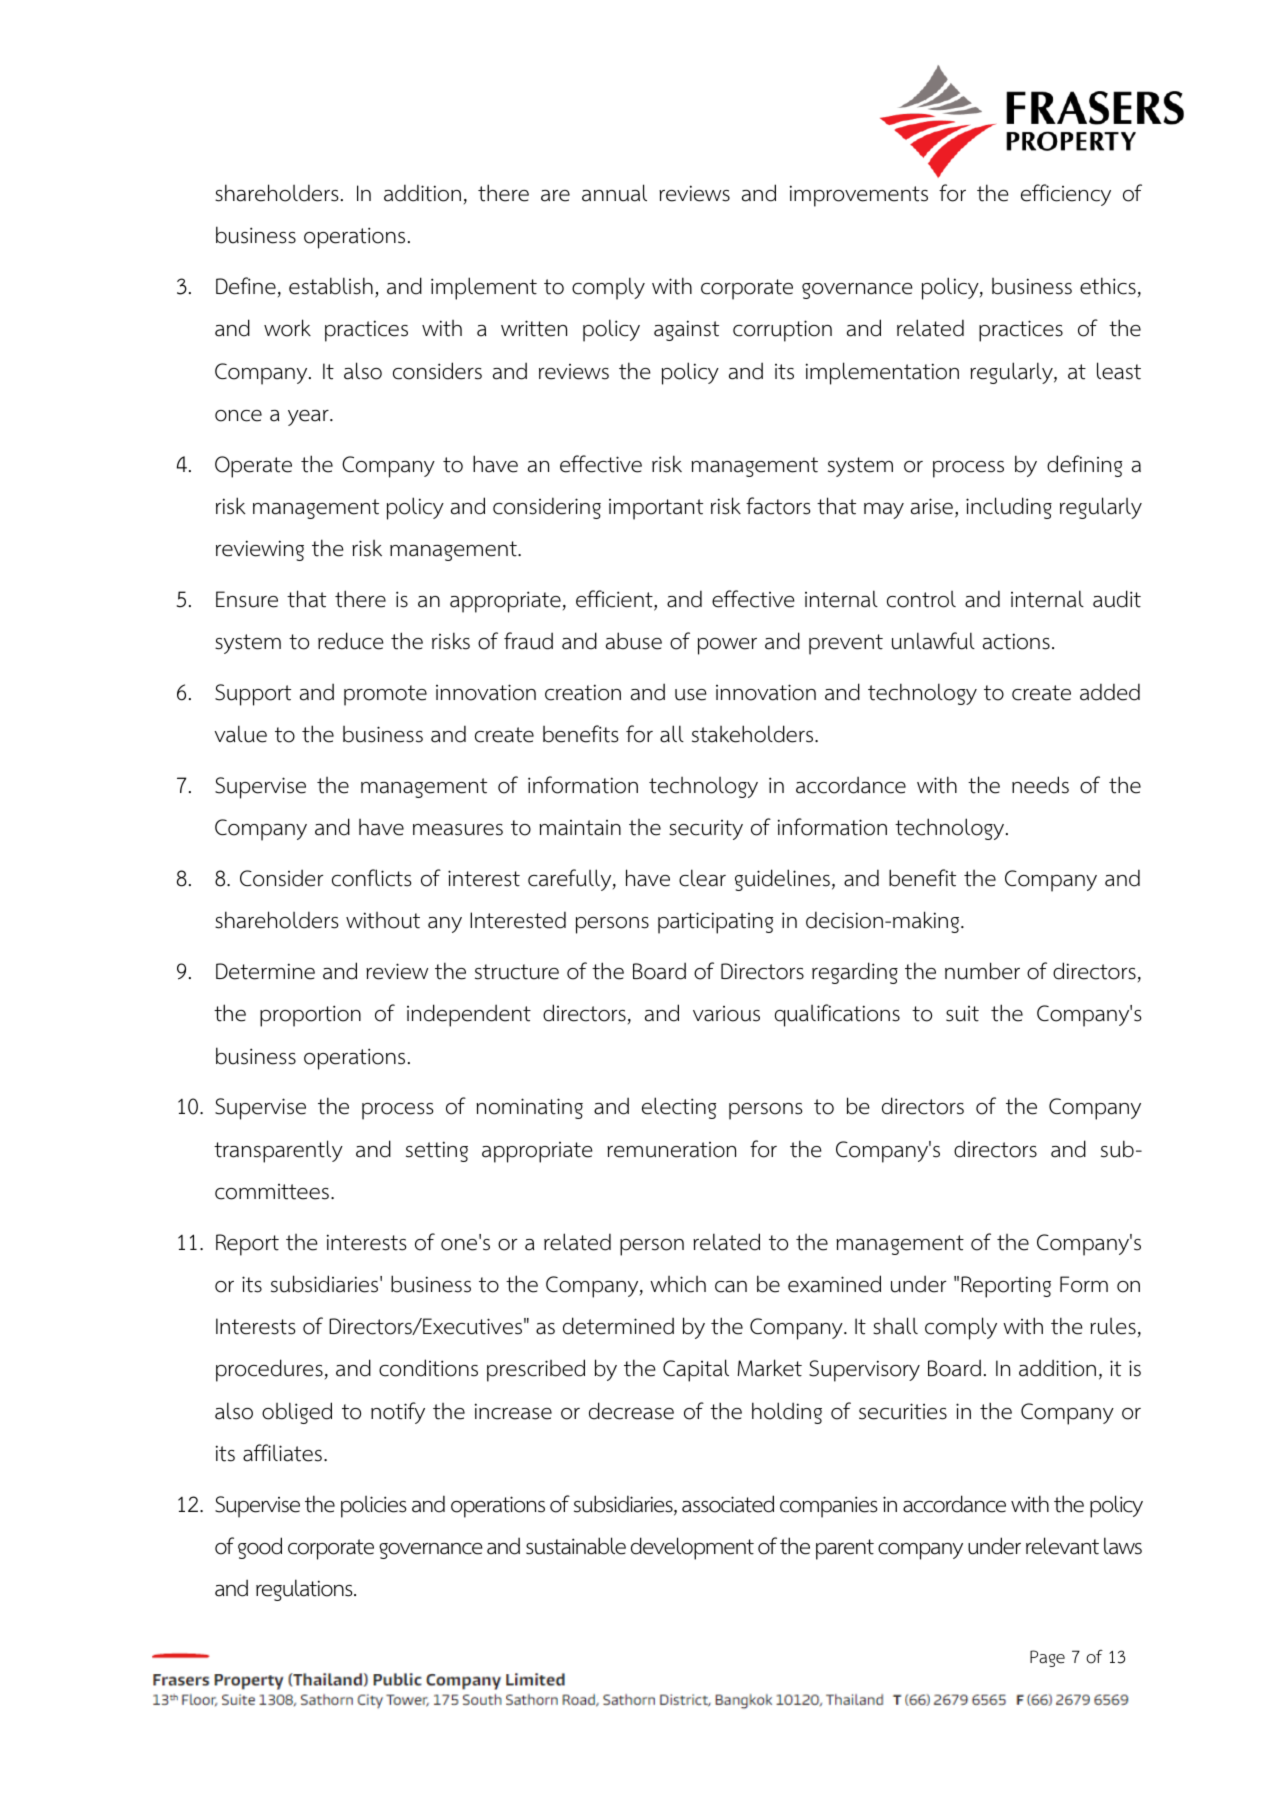 The height and width of the screenshot is (1809, 1279). I want to click on regulations, so click(305, 1590).
